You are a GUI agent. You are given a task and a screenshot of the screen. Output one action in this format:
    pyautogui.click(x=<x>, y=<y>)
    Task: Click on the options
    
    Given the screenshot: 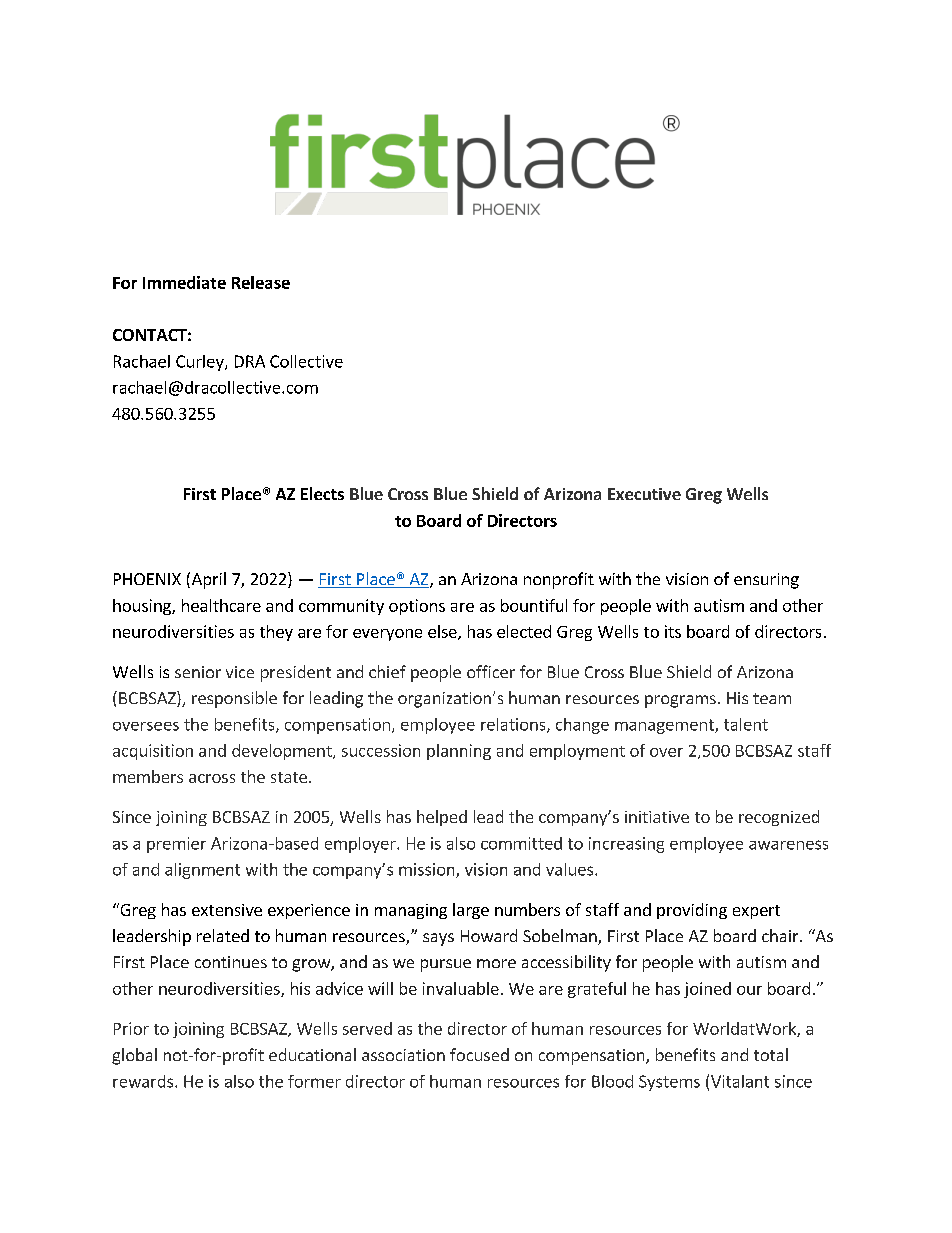 What is the action you would take?
    pyautogui.click(x=417, y=607)
